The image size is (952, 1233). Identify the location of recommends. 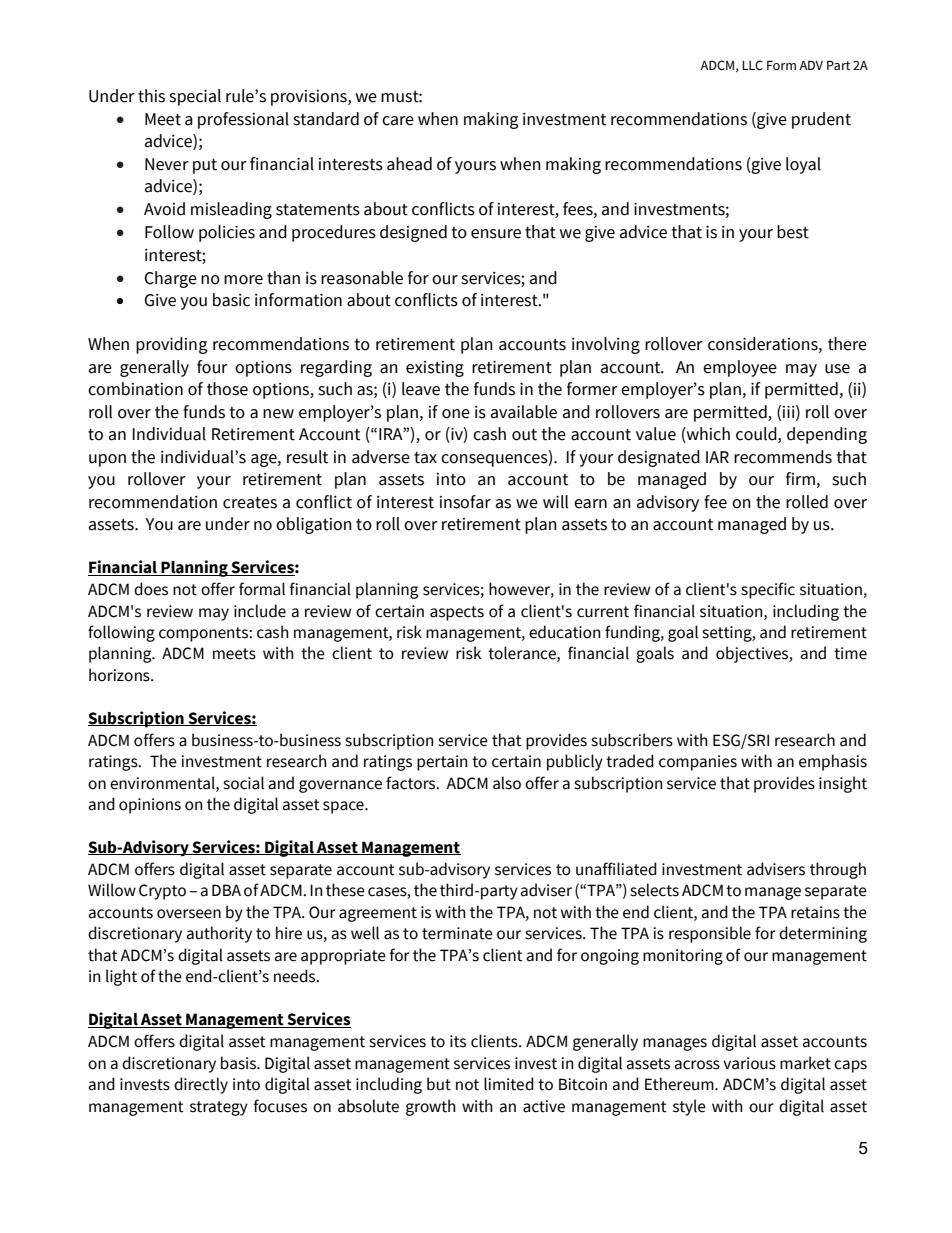
(783, 457).
